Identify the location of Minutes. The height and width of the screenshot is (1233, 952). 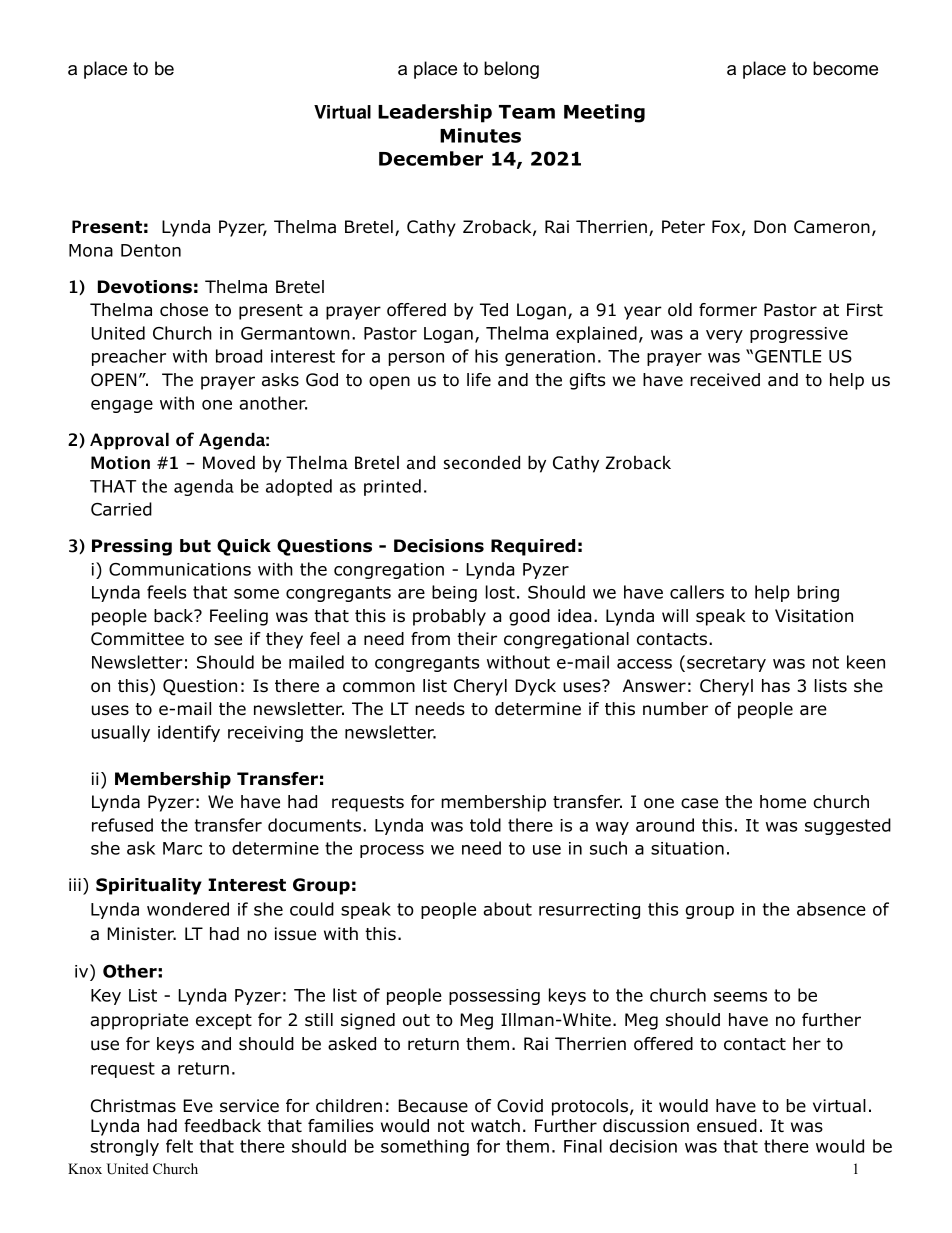
(480, 135).
